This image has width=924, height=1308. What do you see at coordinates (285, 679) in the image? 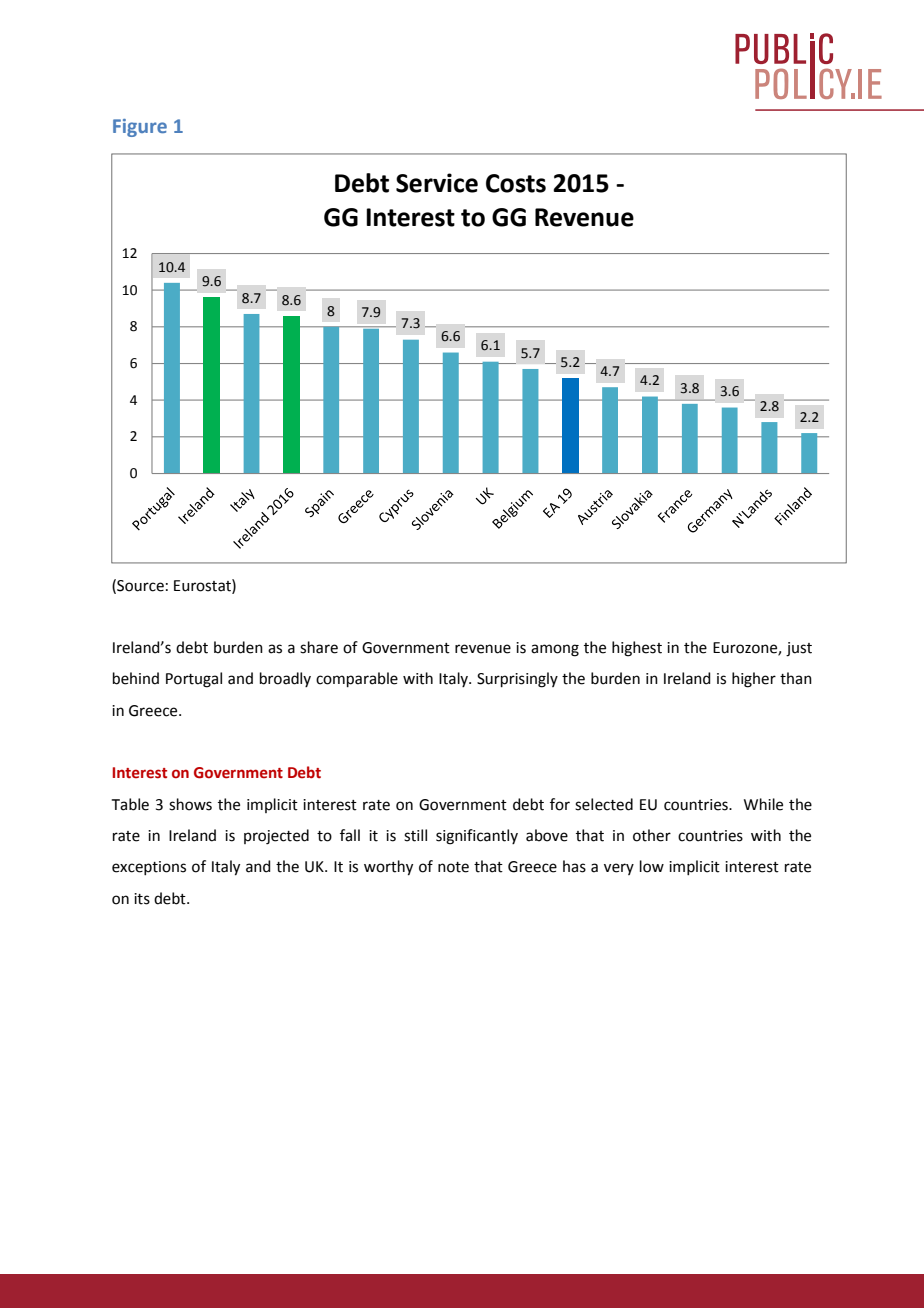
I see `broadly` at bounding box center [285, 679].
